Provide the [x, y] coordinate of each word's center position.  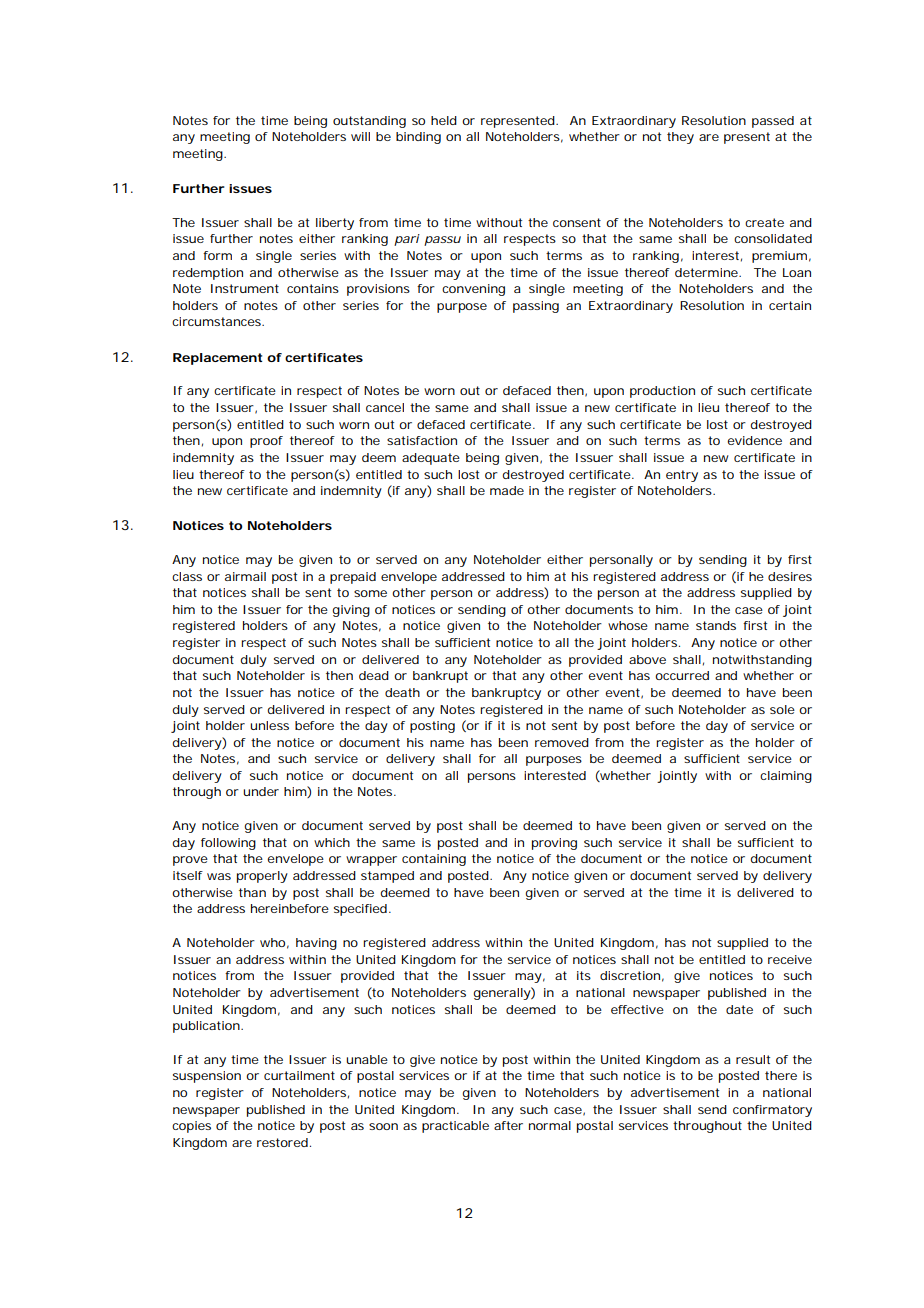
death [402, 692]
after [508, 1125]
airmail [245, 576]
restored [282, 1142]
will [360, 136]
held [444, 120]
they [680, 138]
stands [716, 625]
